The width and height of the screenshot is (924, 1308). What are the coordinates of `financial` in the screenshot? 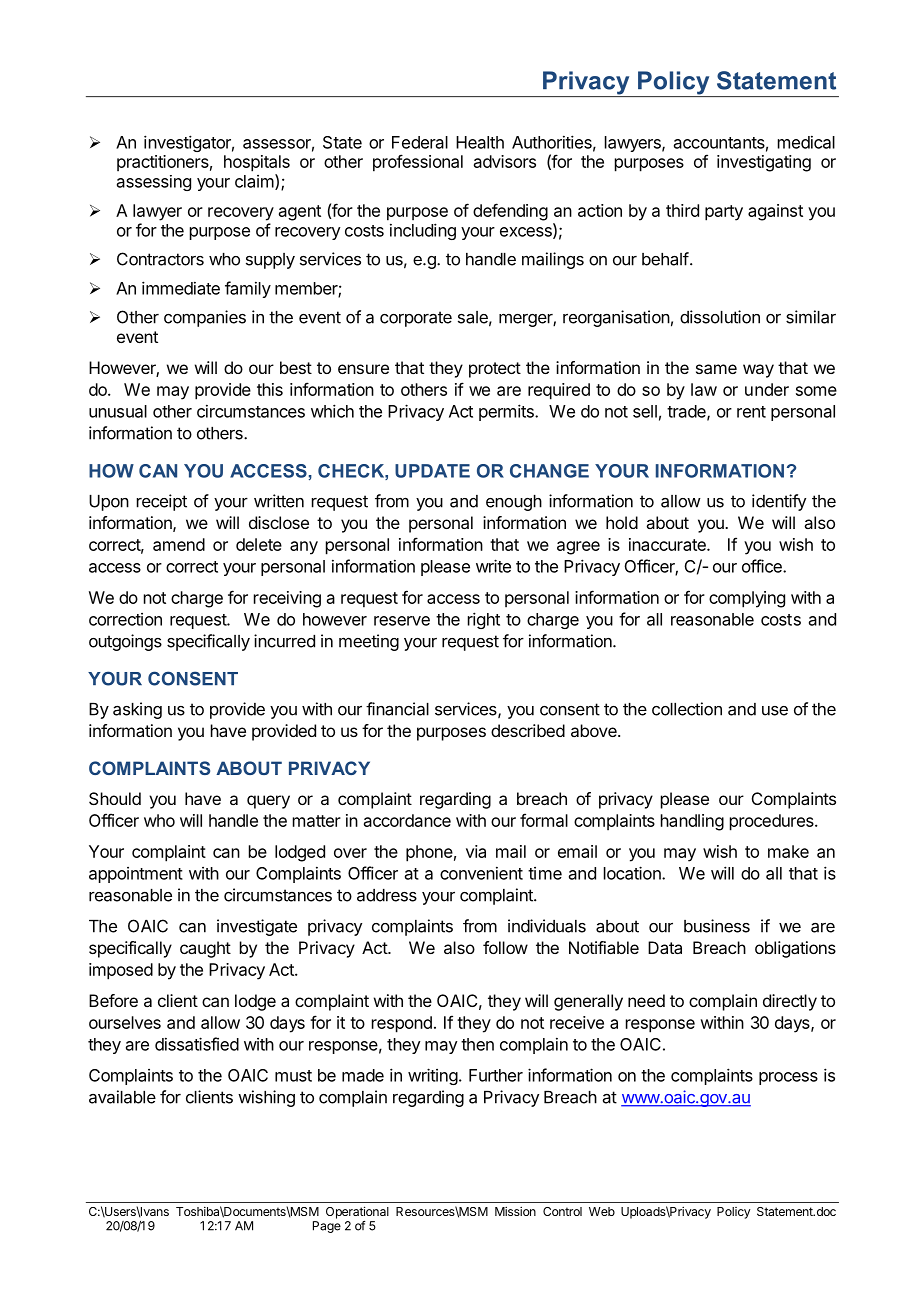 It's located at (397, 709).
